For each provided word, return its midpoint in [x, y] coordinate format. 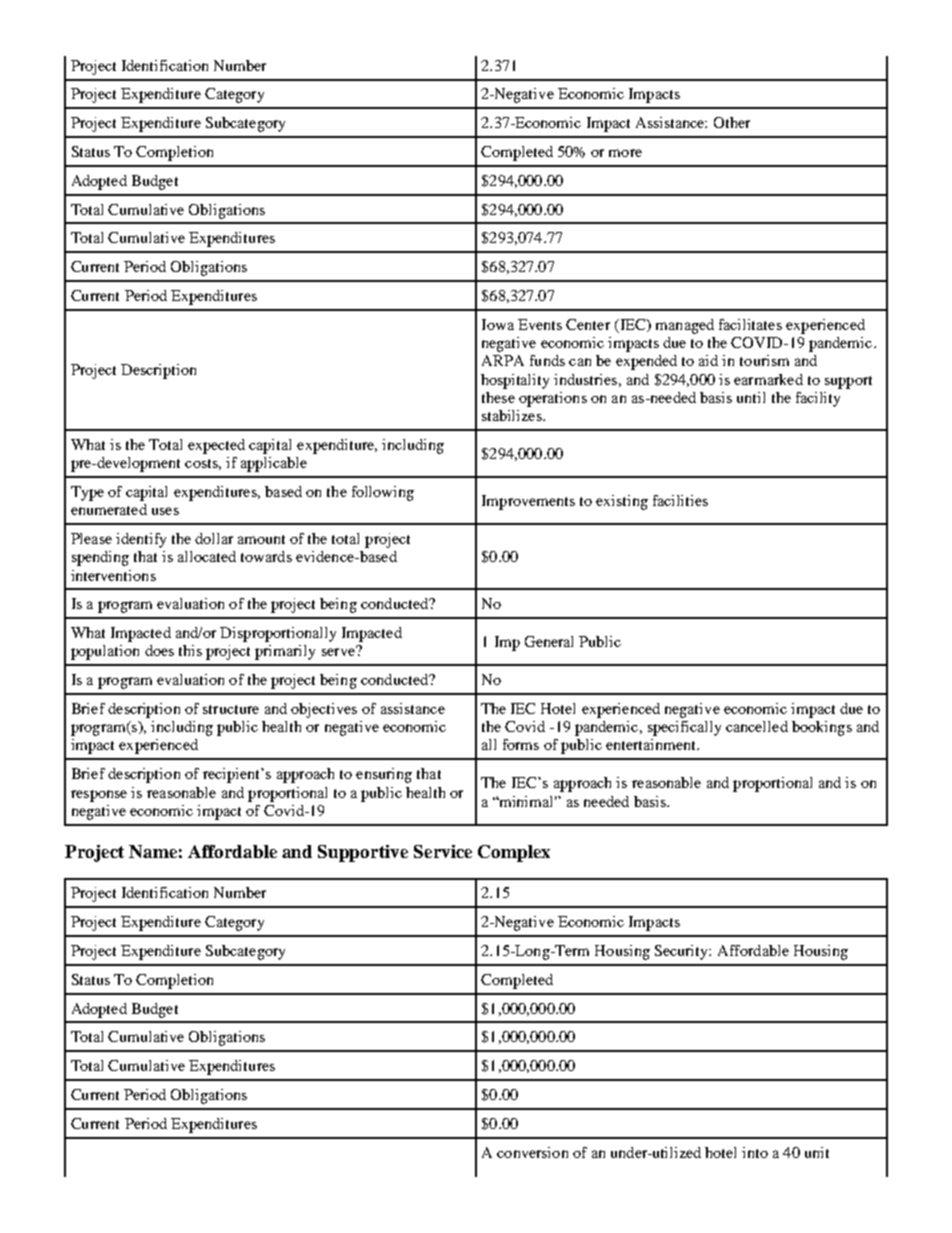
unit [817, 1152]
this [190, 650]
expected [216, 446]
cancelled [757, 726]
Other [732, 122]
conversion [532, 1152]
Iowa [498, 324]
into [755, 1152]
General [549, 641]
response [99, 796]
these [498, 397]
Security [683, 952]
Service [443, 851]
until [751, 397]
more [625, 153]
